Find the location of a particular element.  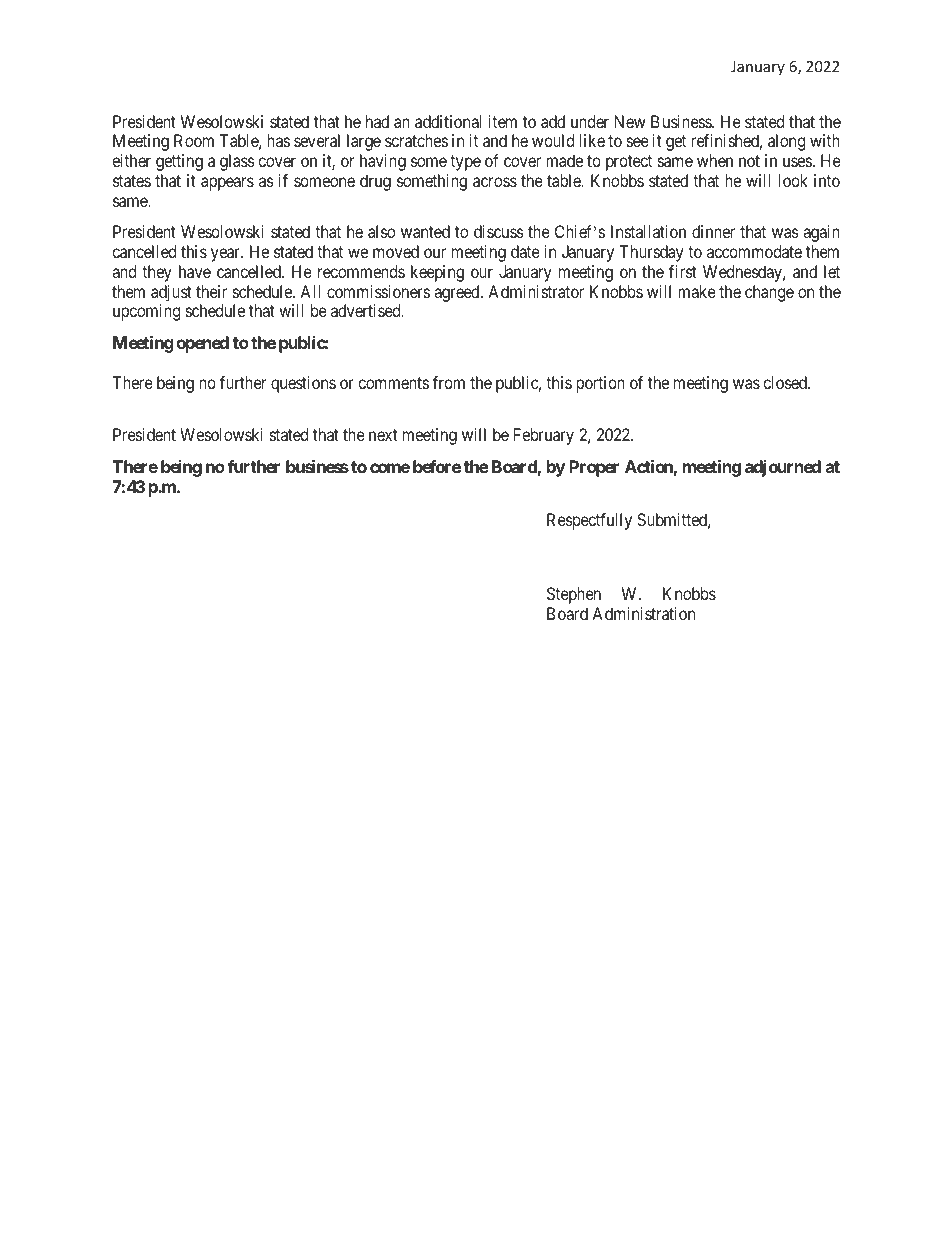

from is located at coordinates (449, 382).
